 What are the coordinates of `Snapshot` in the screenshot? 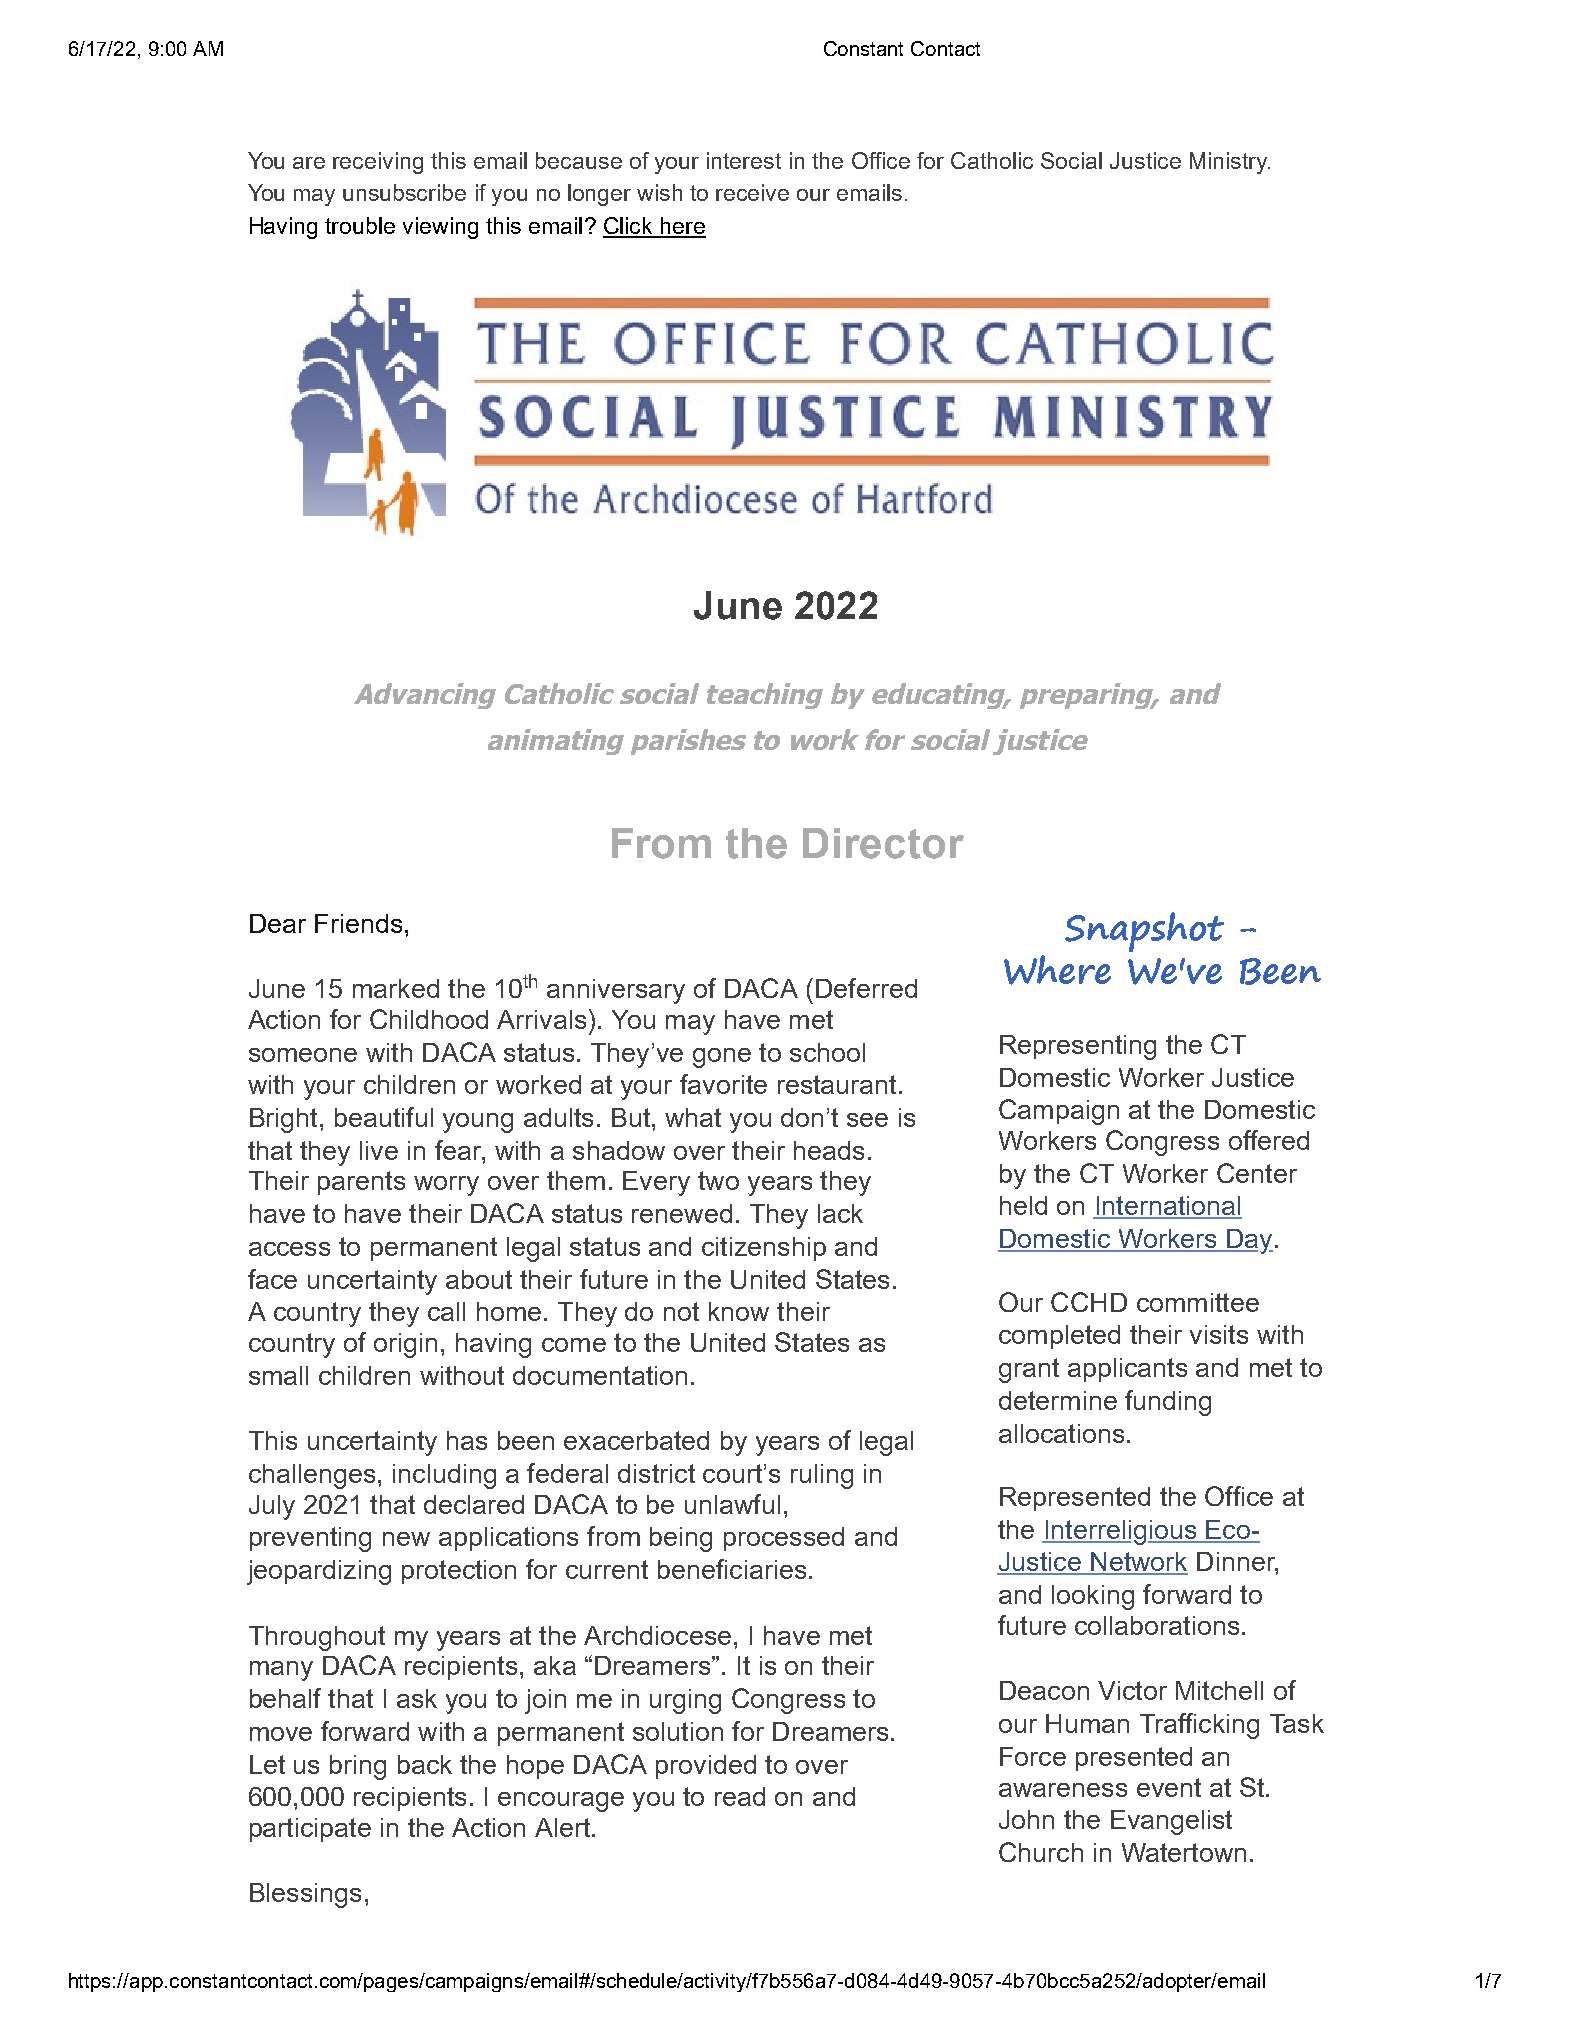 It's located at (1144, 932).
